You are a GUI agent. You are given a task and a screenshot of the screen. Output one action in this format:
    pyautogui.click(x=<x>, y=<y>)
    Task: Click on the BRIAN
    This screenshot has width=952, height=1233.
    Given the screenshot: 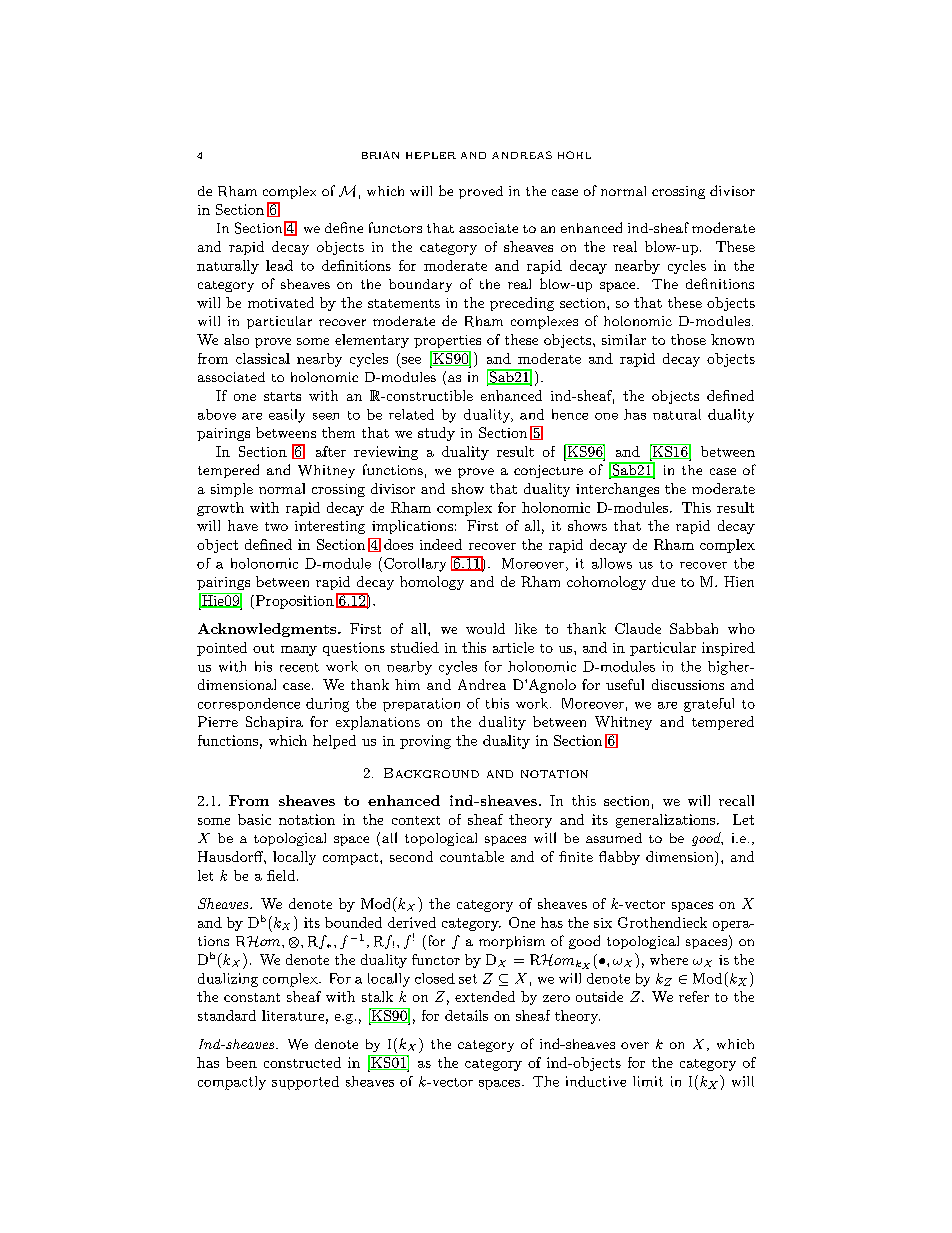 What is the action you would take?
    pyautogui.click(x=380, y=155)
